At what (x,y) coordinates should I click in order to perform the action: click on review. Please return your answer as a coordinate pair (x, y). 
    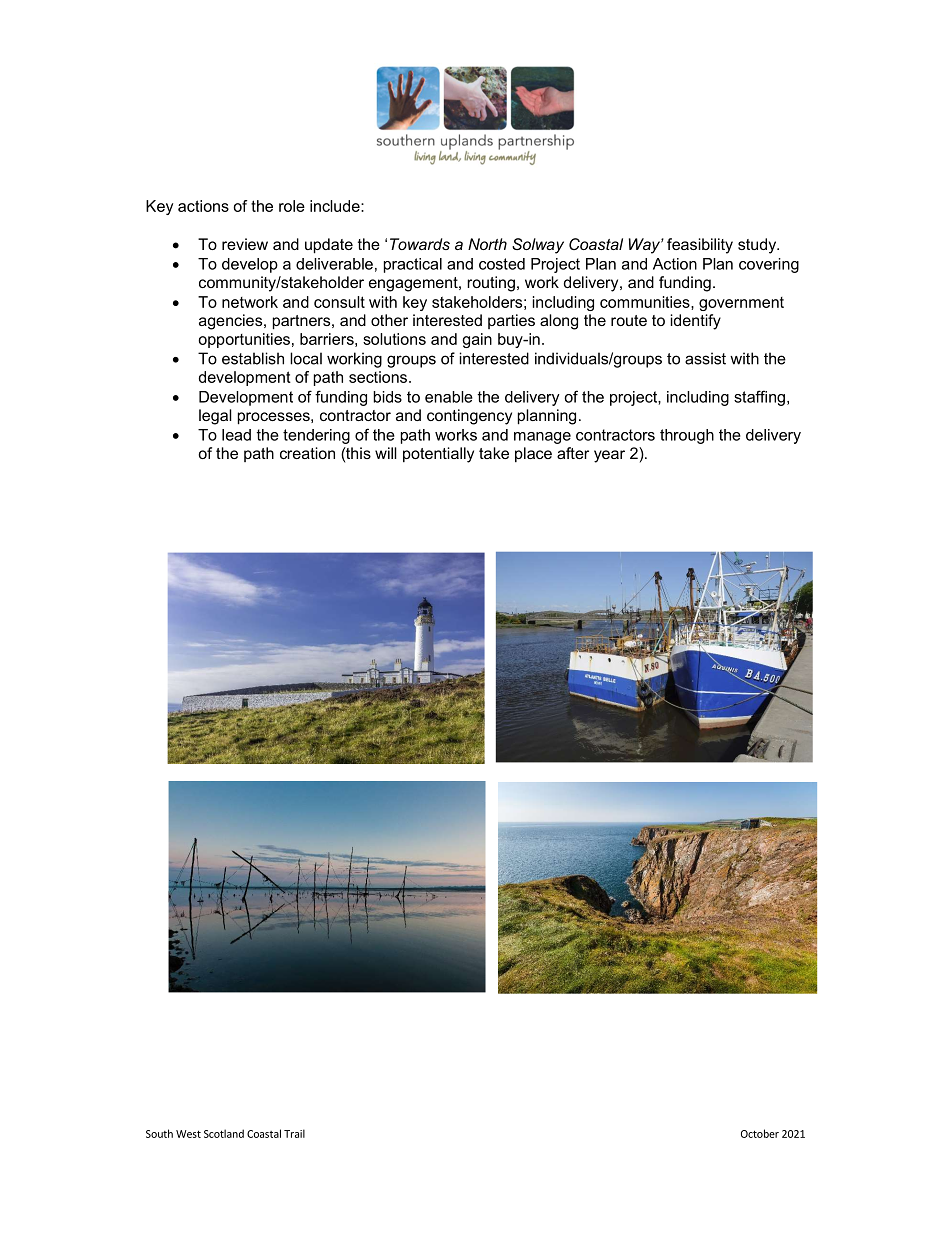
    Looking at the image, I should click on (245, 244).
